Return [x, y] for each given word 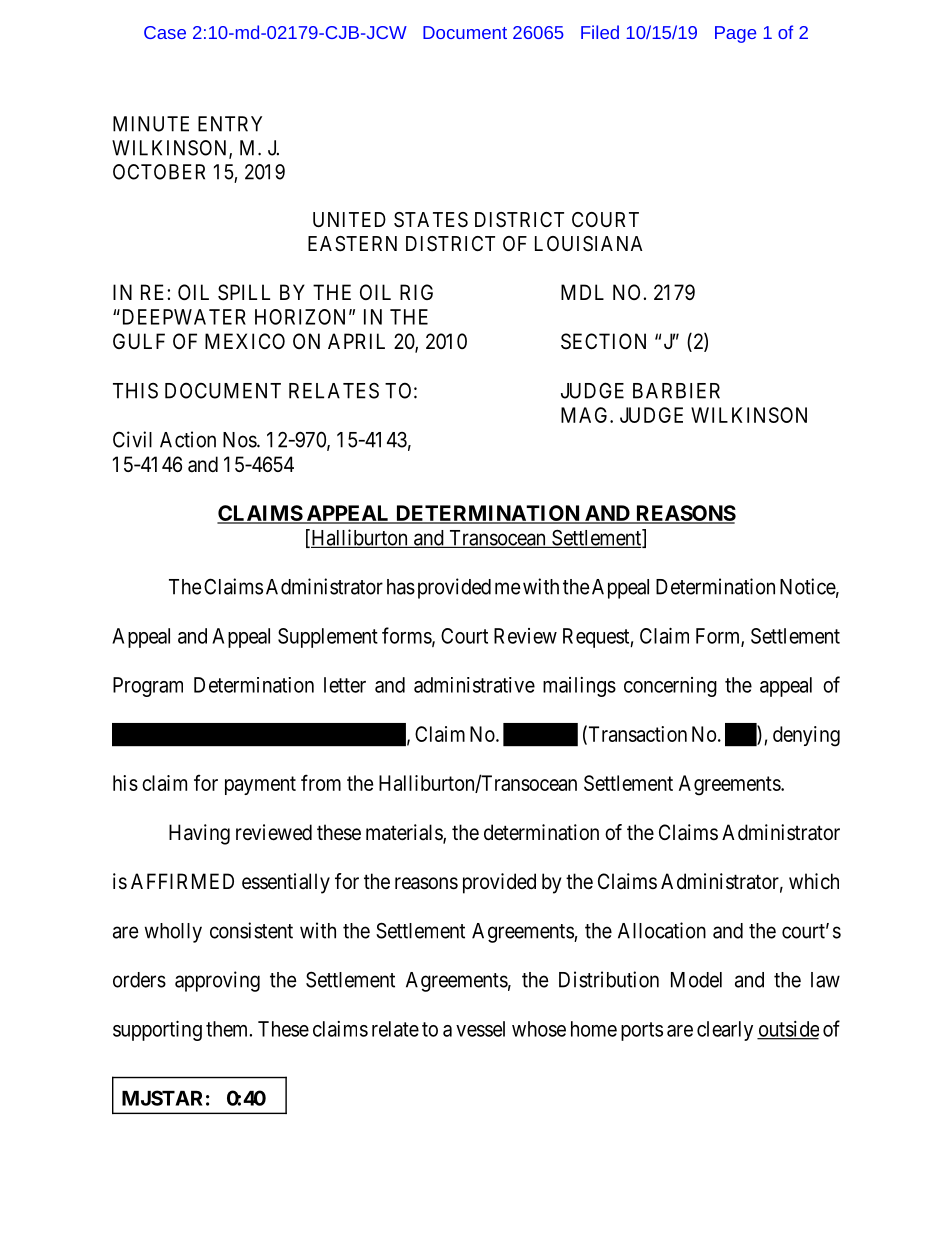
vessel [480, 1029]
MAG [586, 415]
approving [217, 981]
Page [735, 34]
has [401, 587]
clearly [725, 1031]
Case [165, 32]
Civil [132, 439]
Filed [600, 32]
